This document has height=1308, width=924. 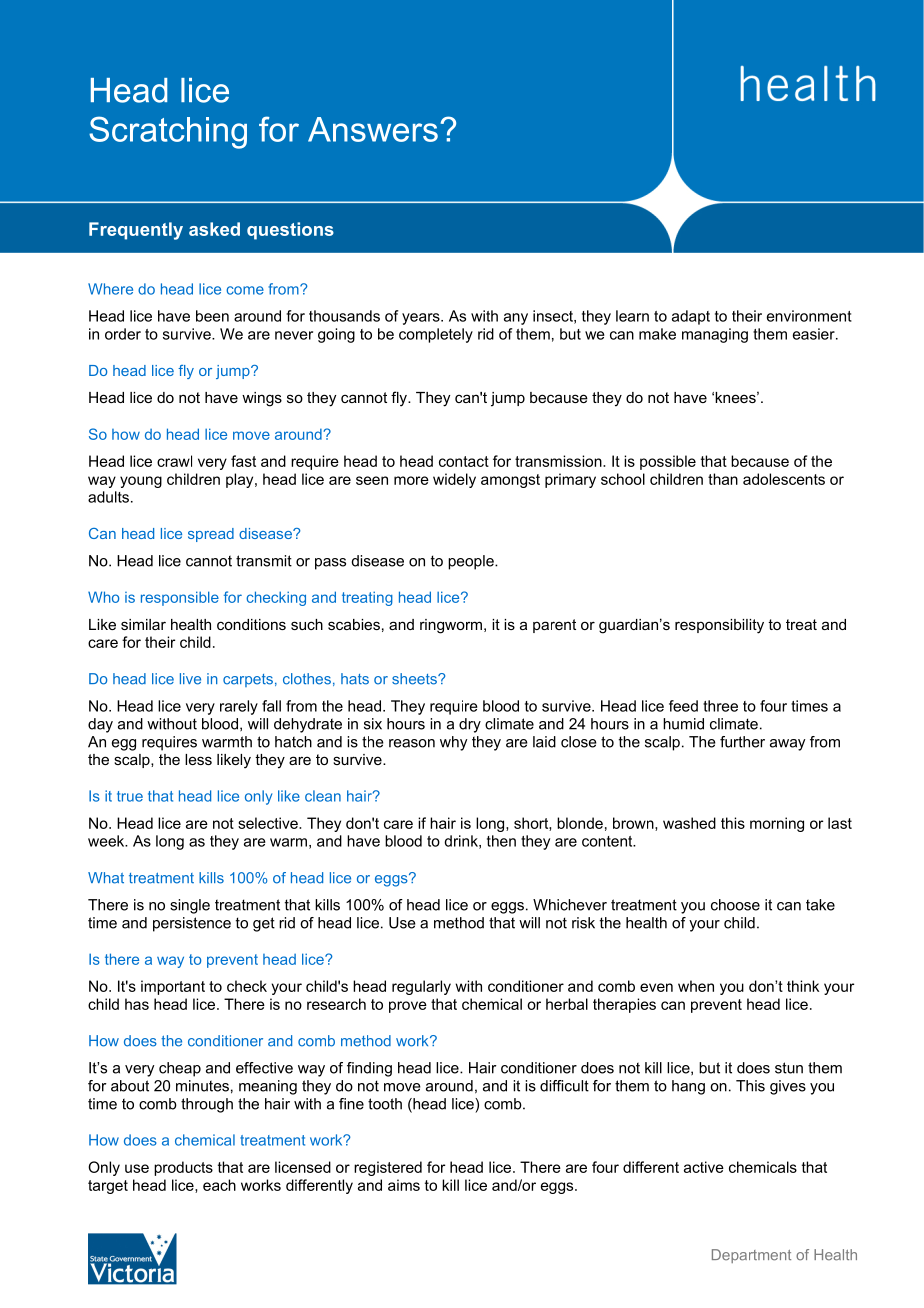 What do you see at coordinates (190, 679) in the document?
I see `live` at bounding box center [190, 679].
